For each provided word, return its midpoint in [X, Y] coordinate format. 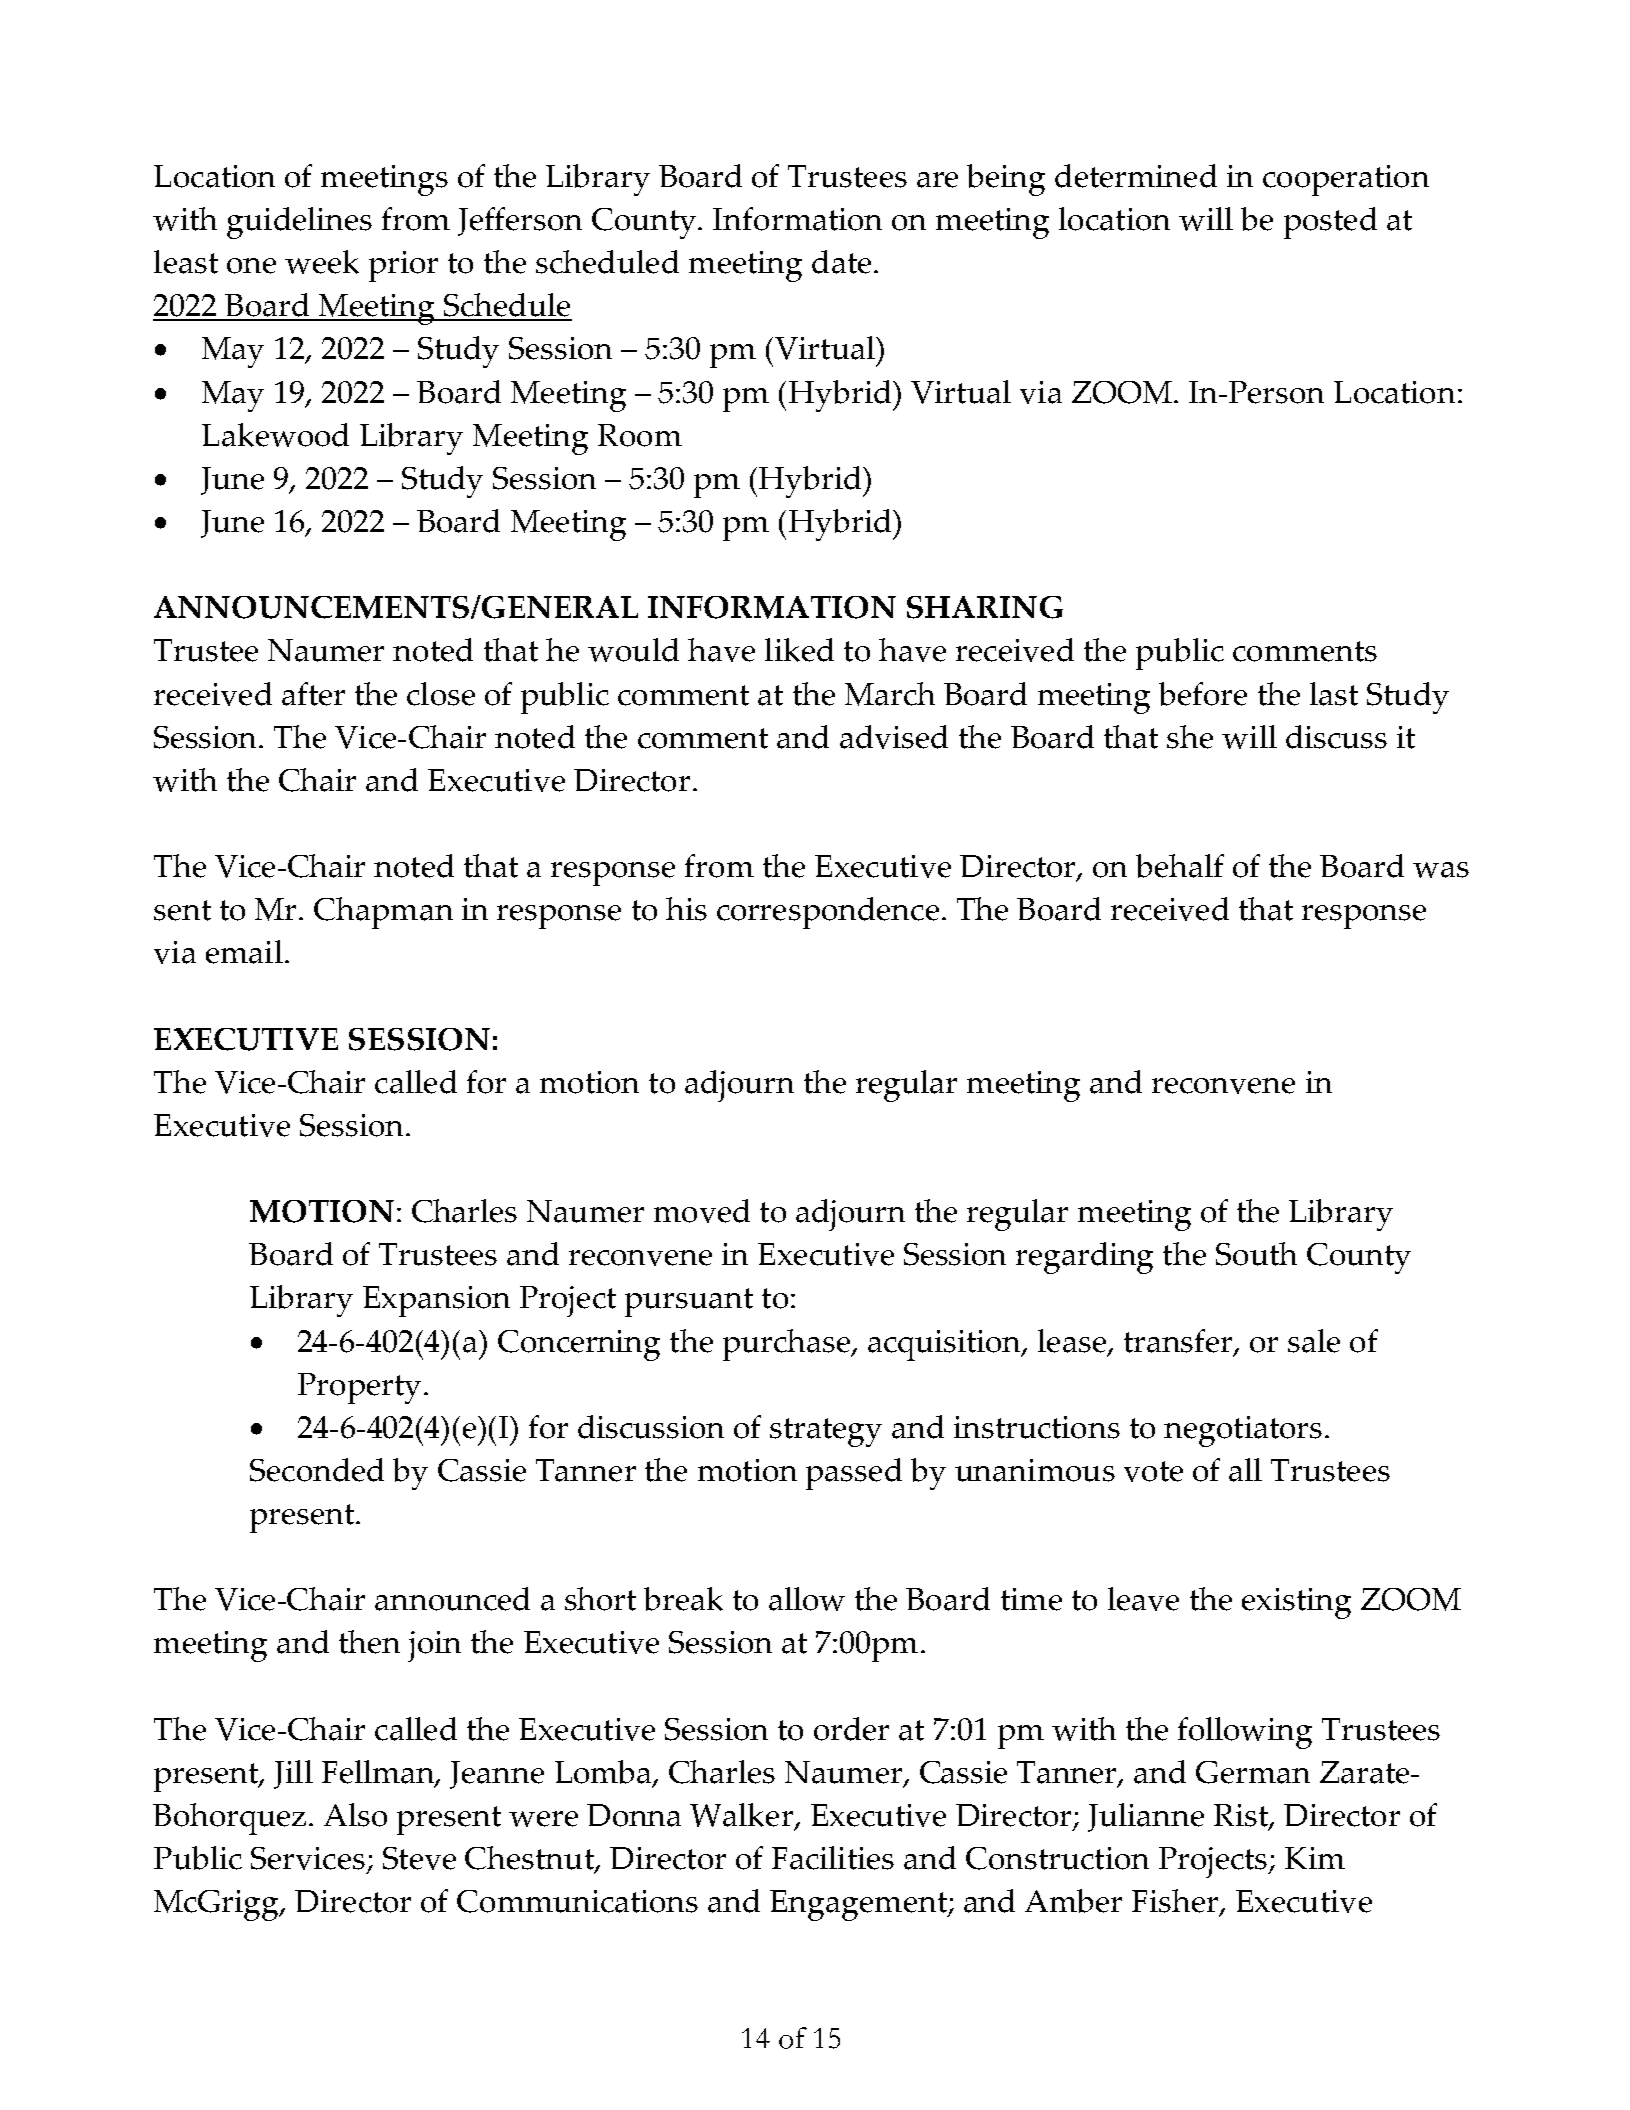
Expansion [436, 1301]
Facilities [833, 1858]
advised [894, 737]
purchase [787, 1345]
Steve [419, 1858]
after [313, 694]
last [1334, 694]
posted [1330, 223]
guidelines [299, 223]
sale [1314, 1341]
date [841, 262]
